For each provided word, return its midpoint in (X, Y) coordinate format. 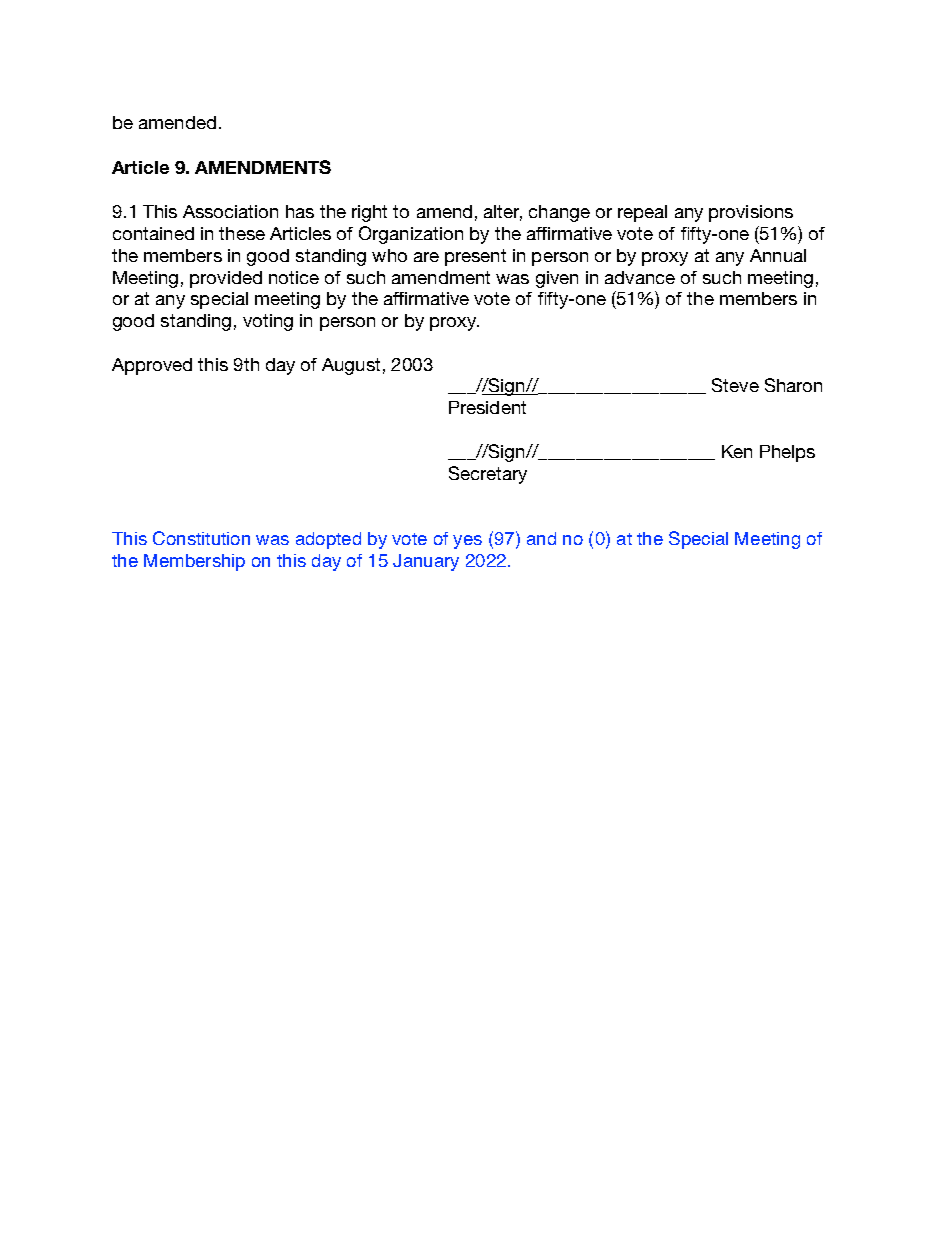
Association (230, 211)
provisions (751, 213)
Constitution (201, 538)
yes (467, 542)
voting (268, 322)
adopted (328, 540)
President (487, 407)
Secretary (488, 475)
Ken (737, 451)
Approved (152, 366)
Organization (411, 235)
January (426, 562)
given (557, 279)
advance (640, 277)
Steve (735, 385)
